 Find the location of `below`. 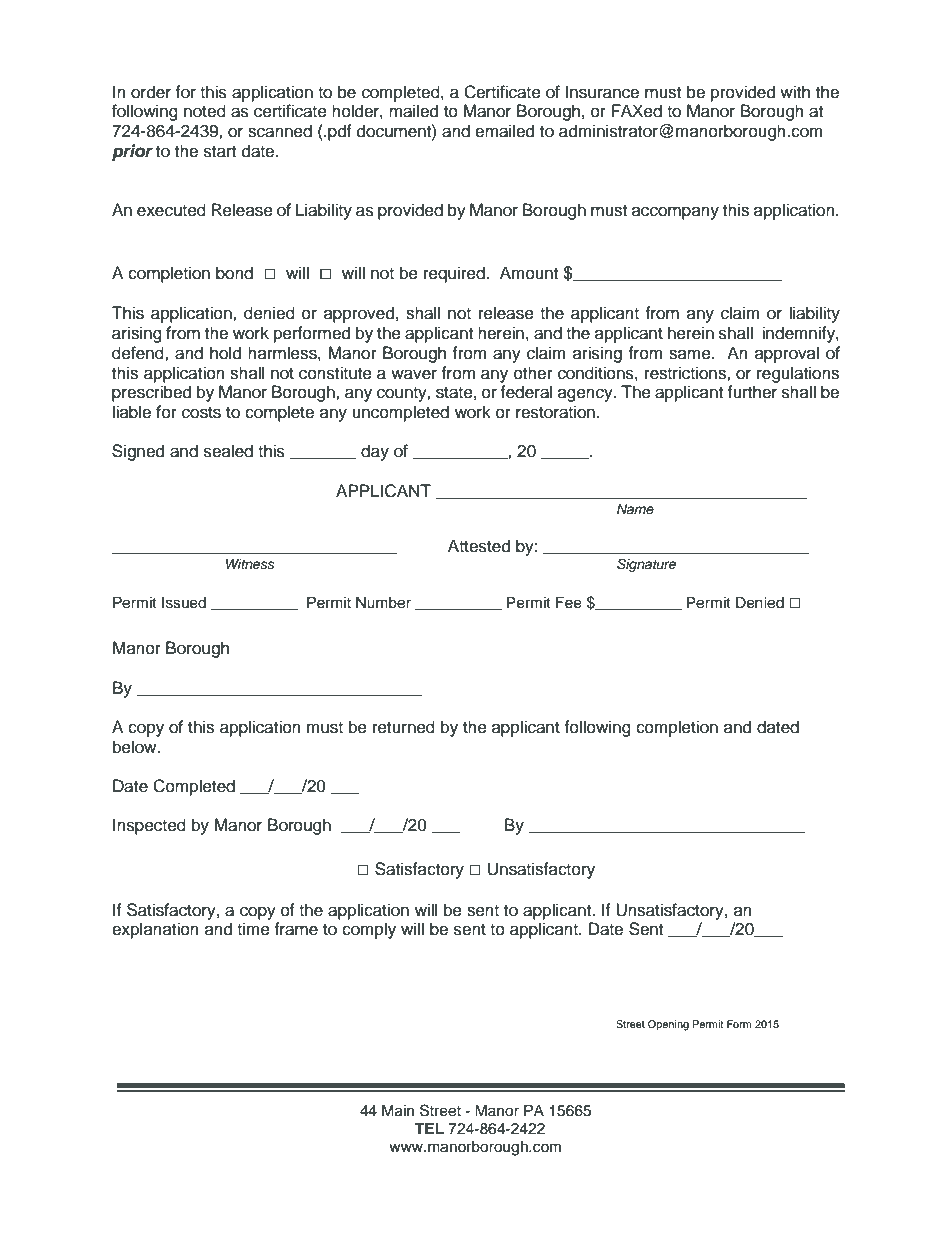

below is located at coordinates (136, 747).
